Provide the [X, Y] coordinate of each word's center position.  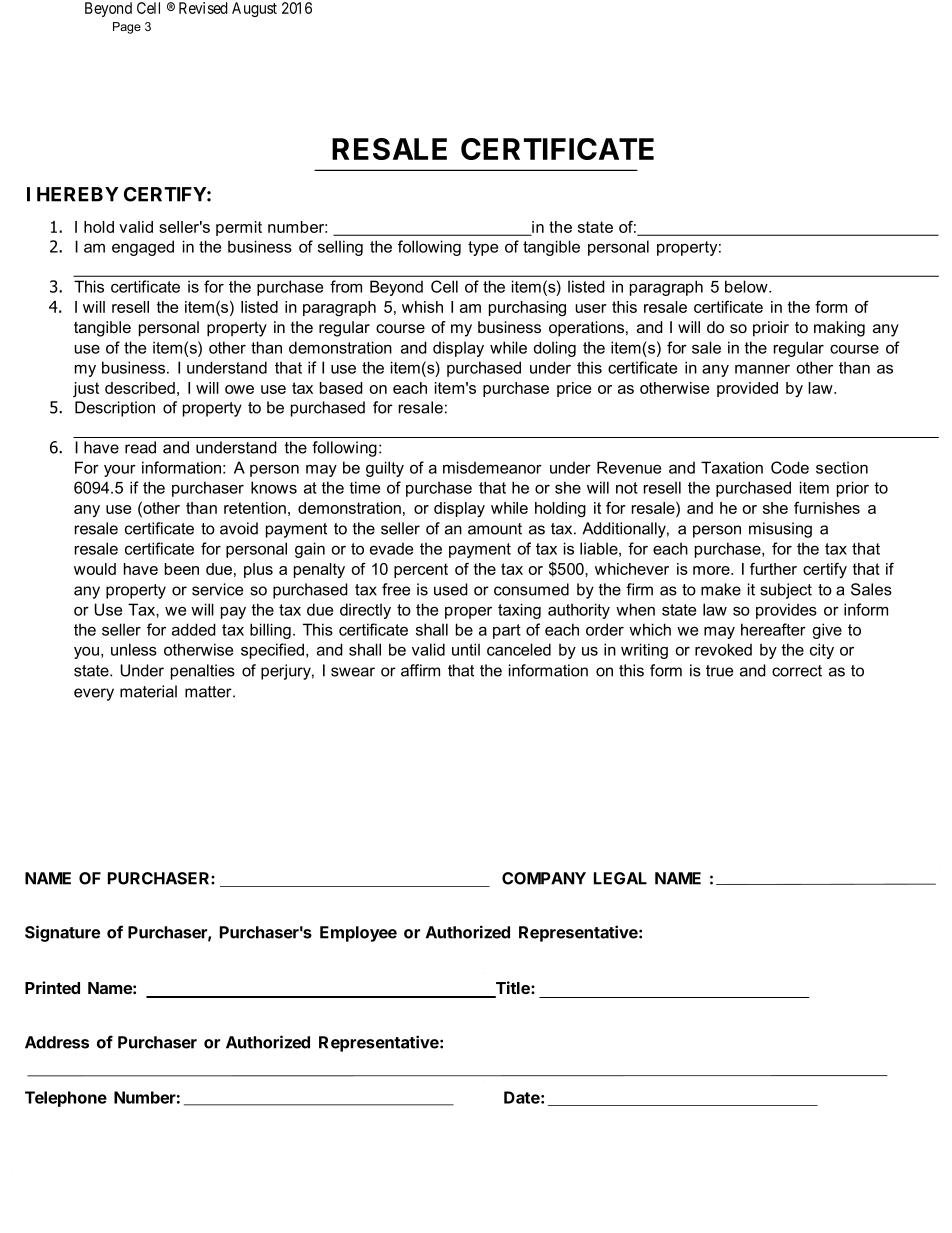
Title [512, 989]
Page [127, 28]
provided [747, 389]
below [747, 286]
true [719, 671]
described [140, 388]
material [148, 691]
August [254, 9]
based [341, 388]
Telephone [66, 1099]
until [466, 649]
